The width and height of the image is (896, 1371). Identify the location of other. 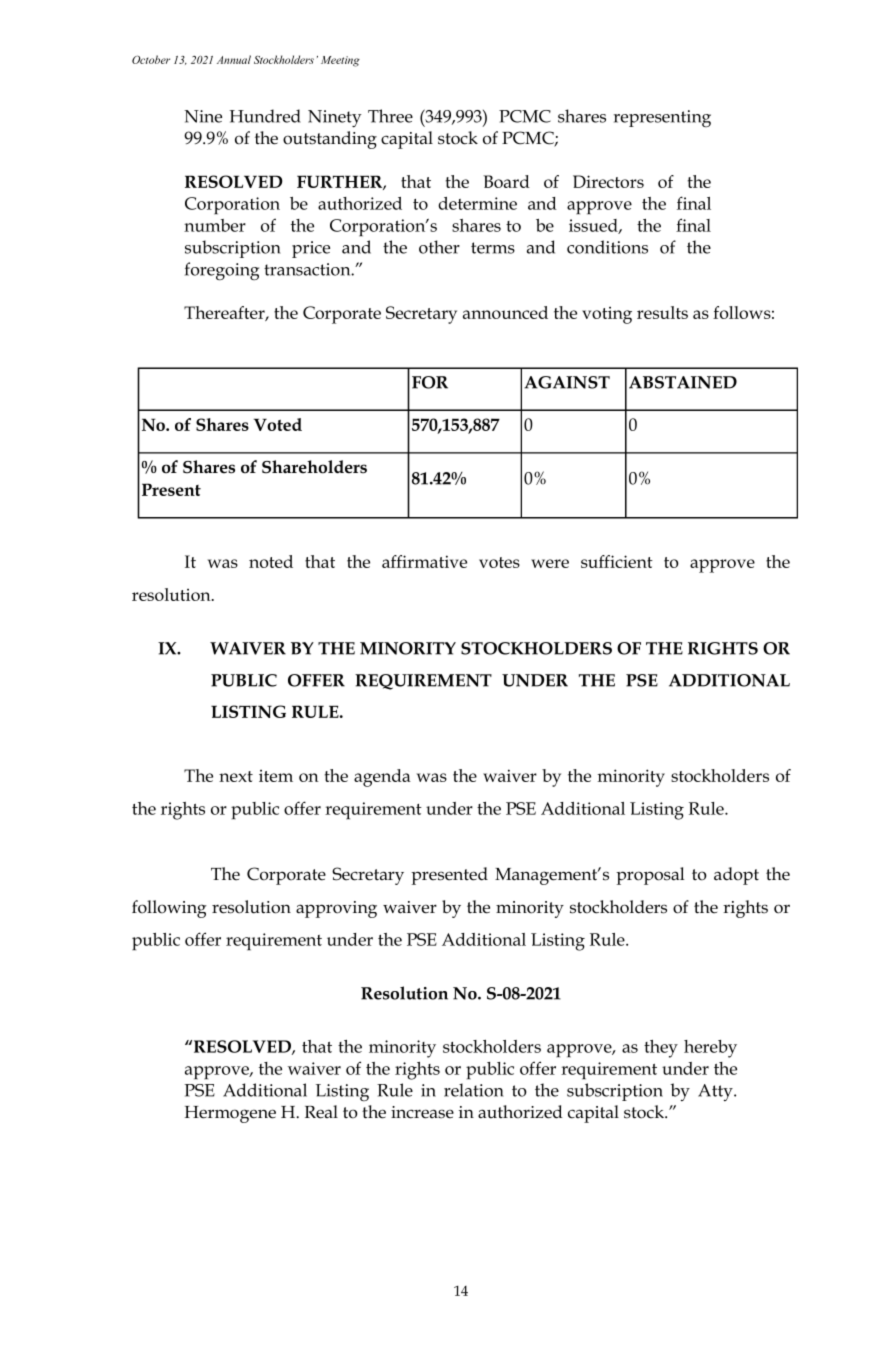
(439, 247).
